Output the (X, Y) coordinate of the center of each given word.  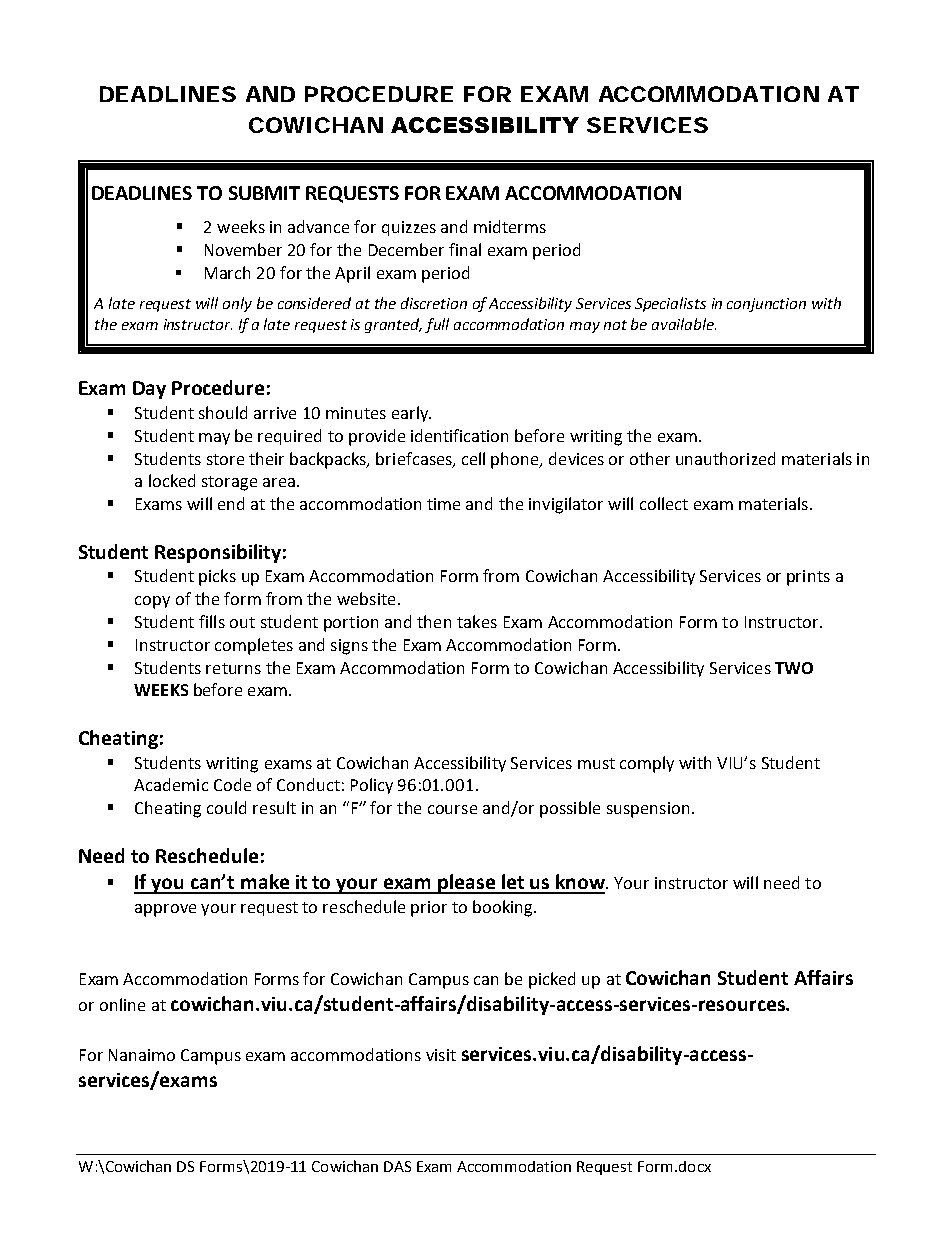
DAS (397, 1166)
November (243, 249)
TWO (794, 668)
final (465, 249)
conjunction (766, 305)
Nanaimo (142, 1055)
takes (477, 621)
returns (233, 668)
